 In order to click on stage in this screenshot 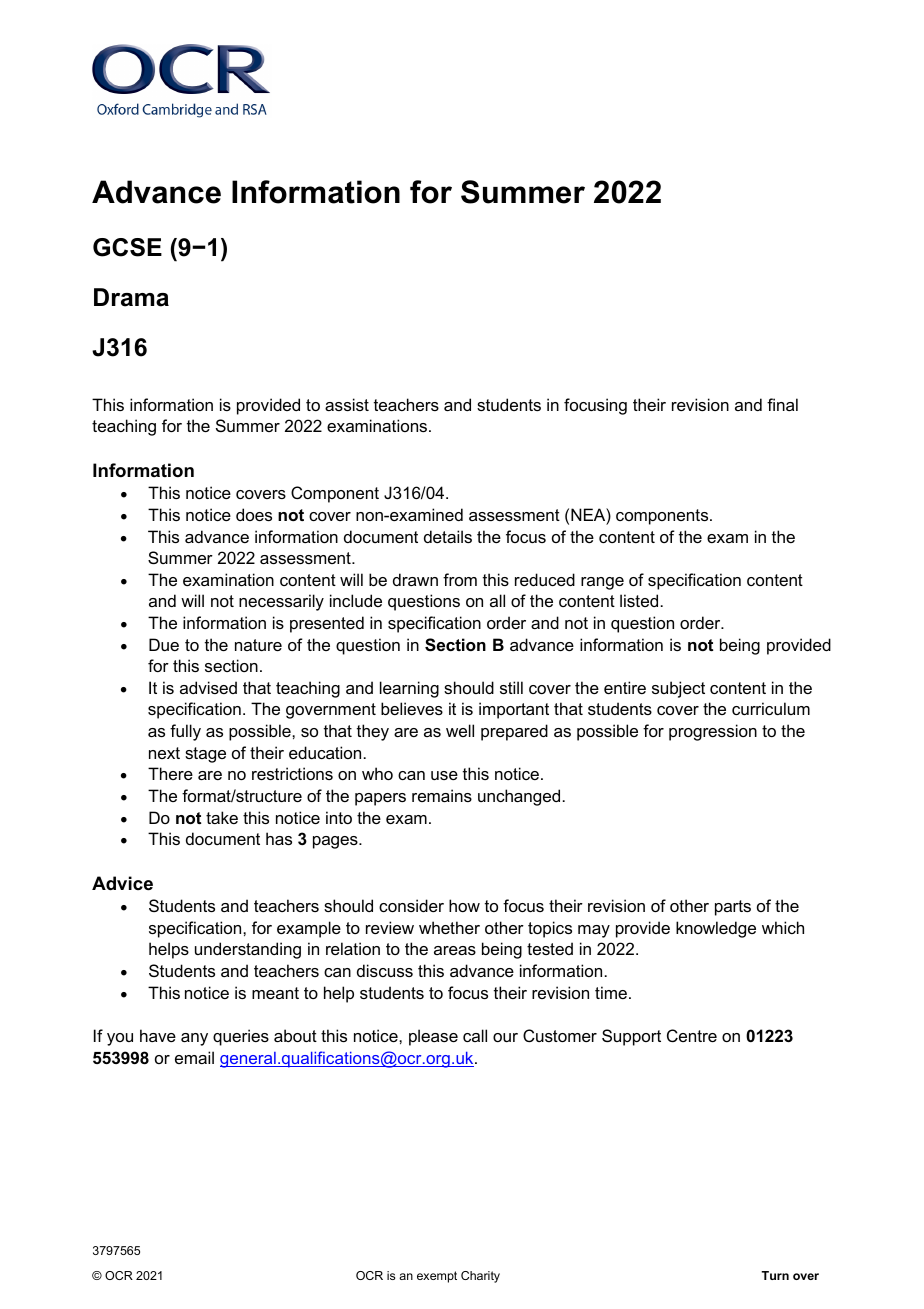, I will do `click(205, 755)`.
